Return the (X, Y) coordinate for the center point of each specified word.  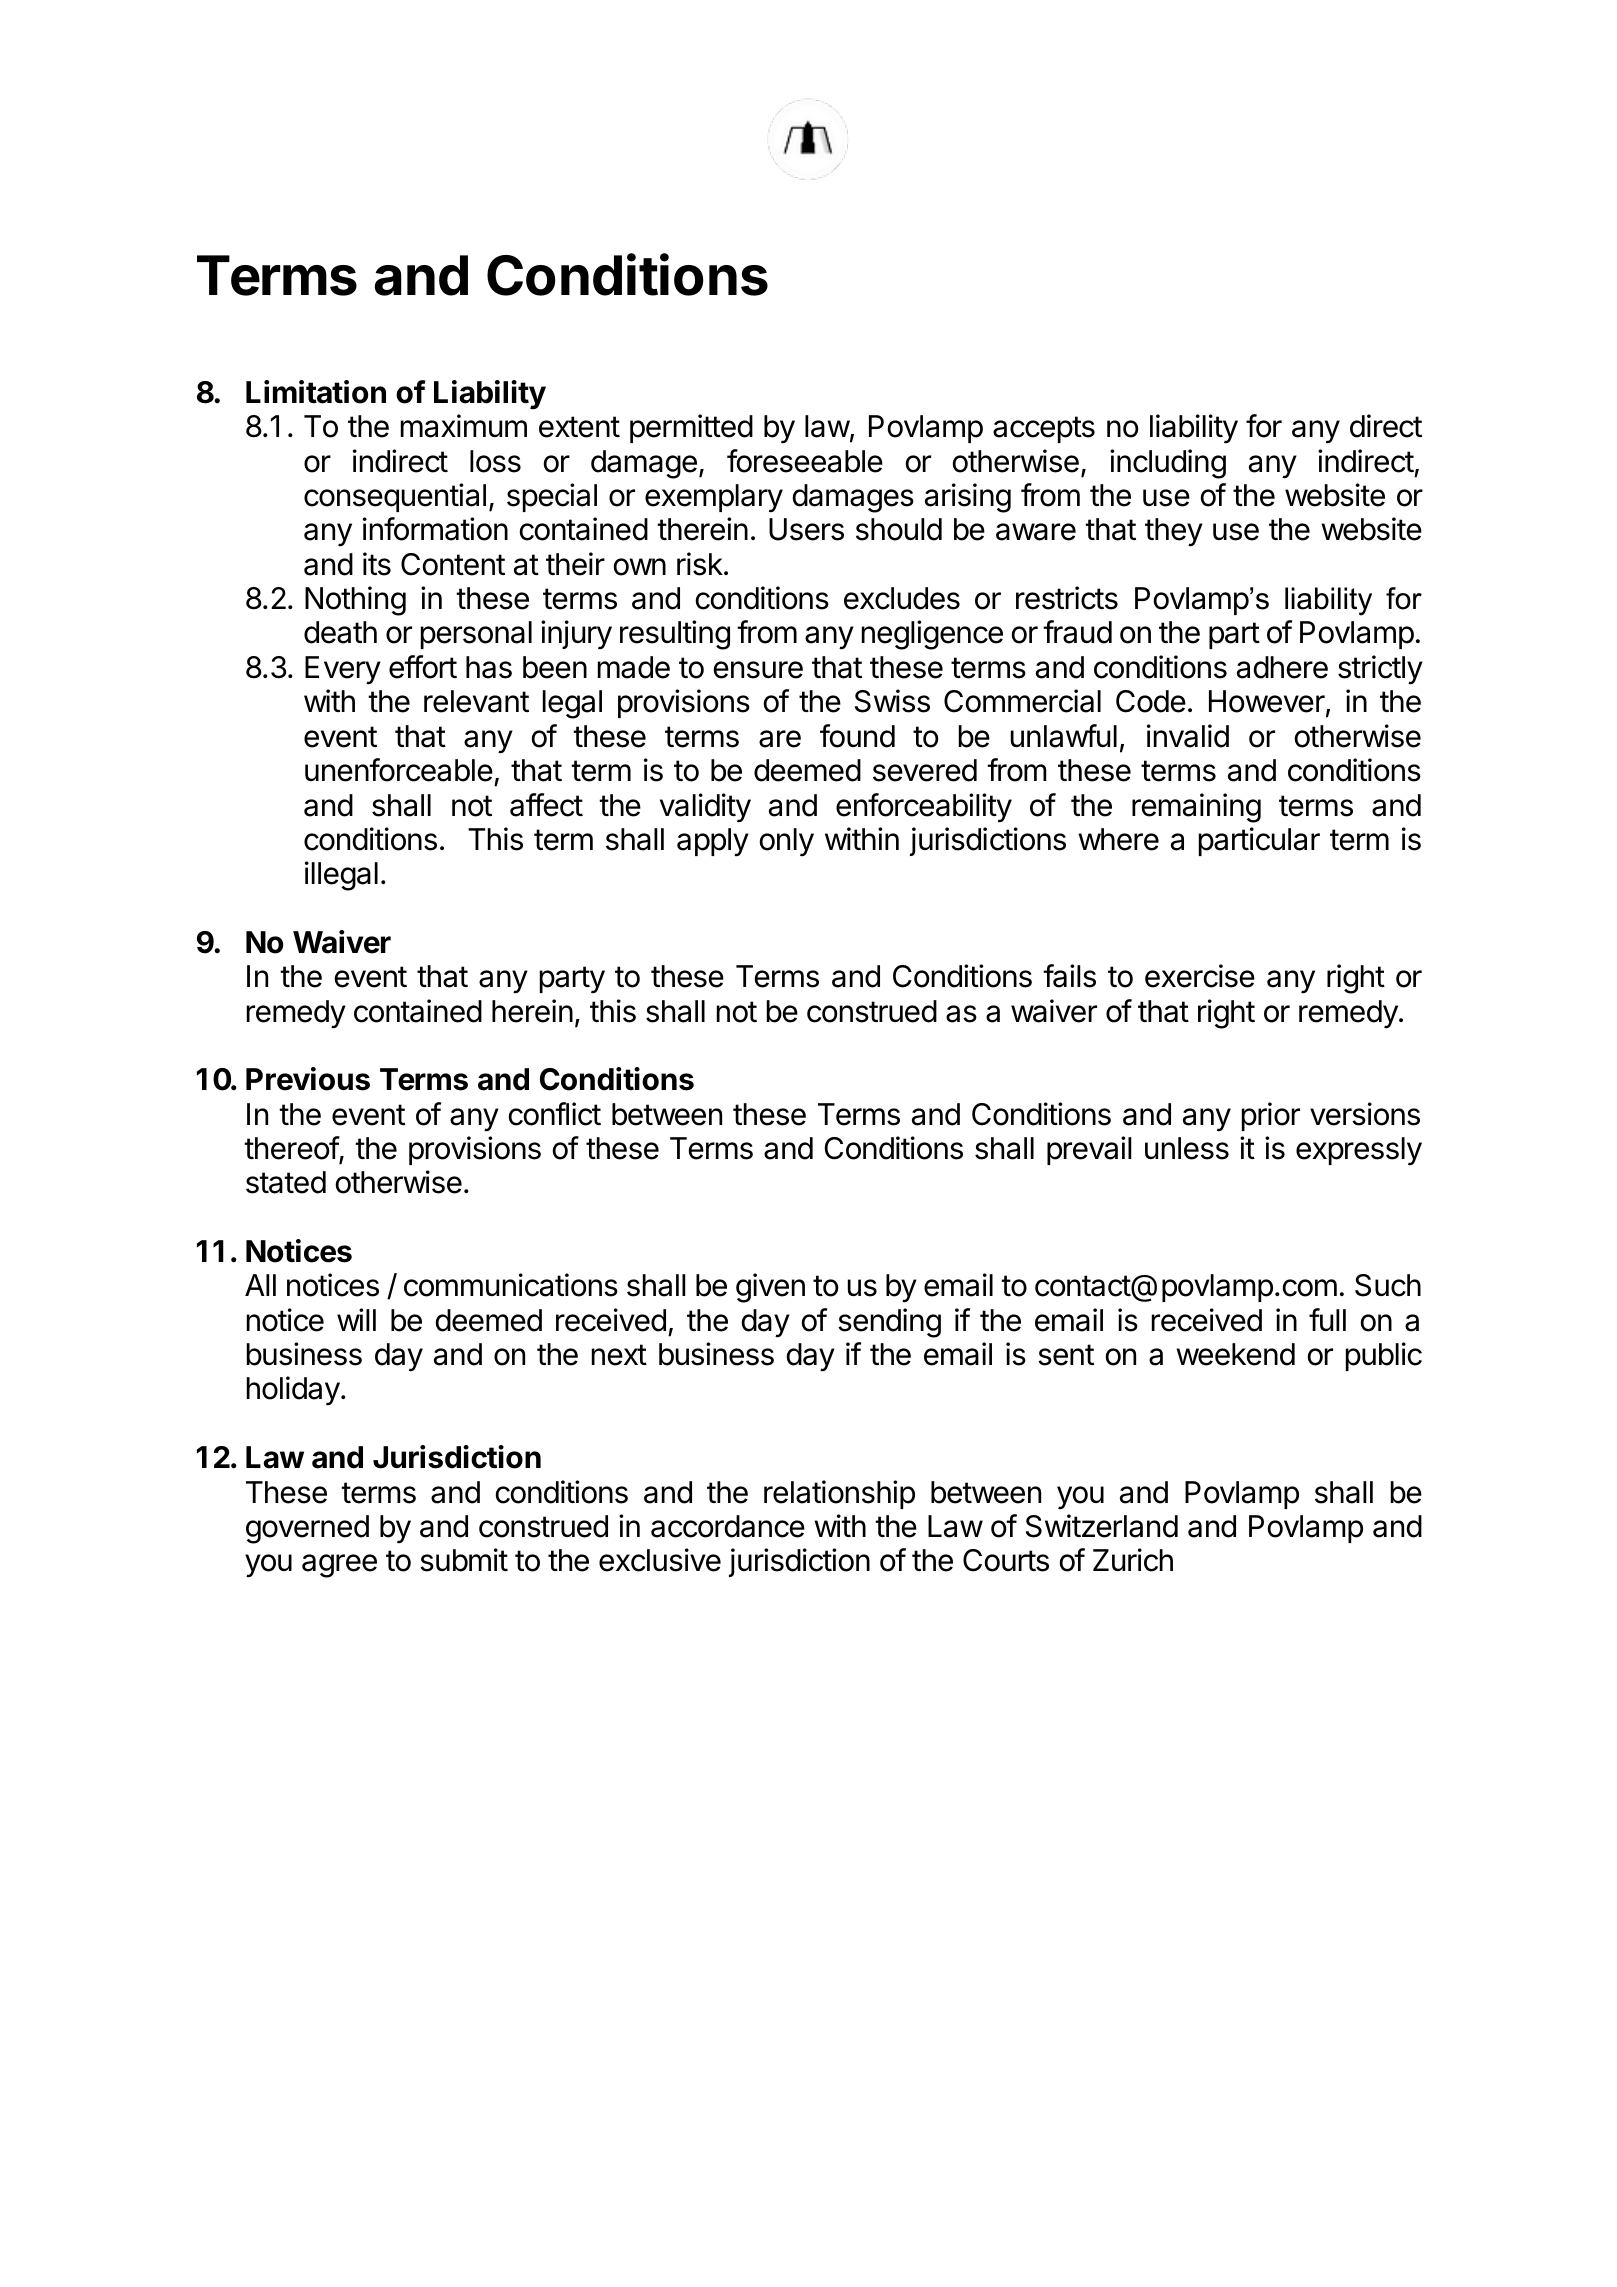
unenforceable (399, 770)
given (770, 1288)
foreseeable (805, 461)
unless (1187, 1148)
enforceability (924, 808)
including (1168, 464)
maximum (464, 426)
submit (464, 1560)
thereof (292, 1149)
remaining (1196, 808)
